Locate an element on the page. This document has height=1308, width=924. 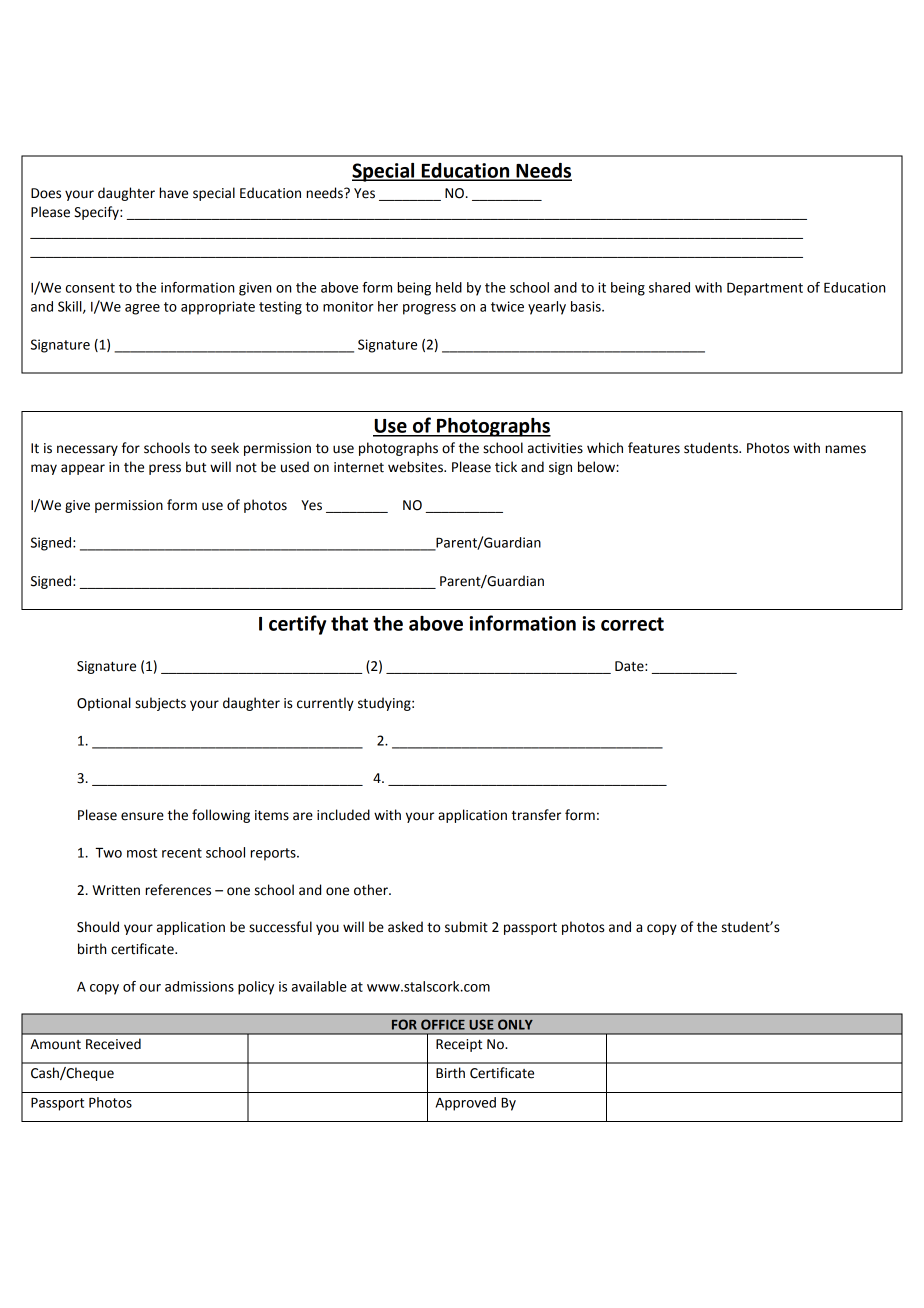
correct is located at coordinates (632, 624).
